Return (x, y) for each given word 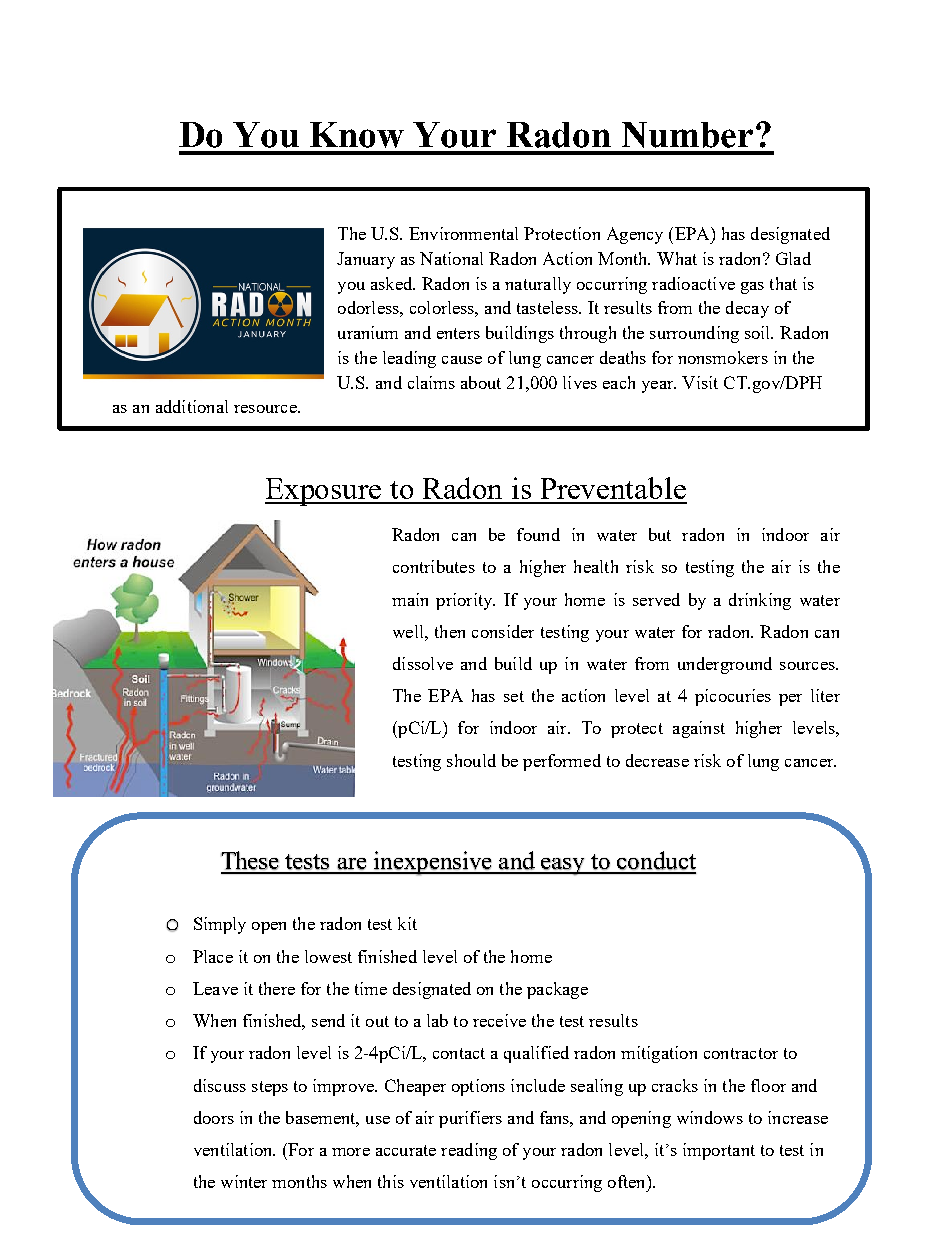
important (719, 1151)
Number (687, 135)
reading (469, 1151)
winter (244, 1181)
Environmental (463, 233)
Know (357, 135)
